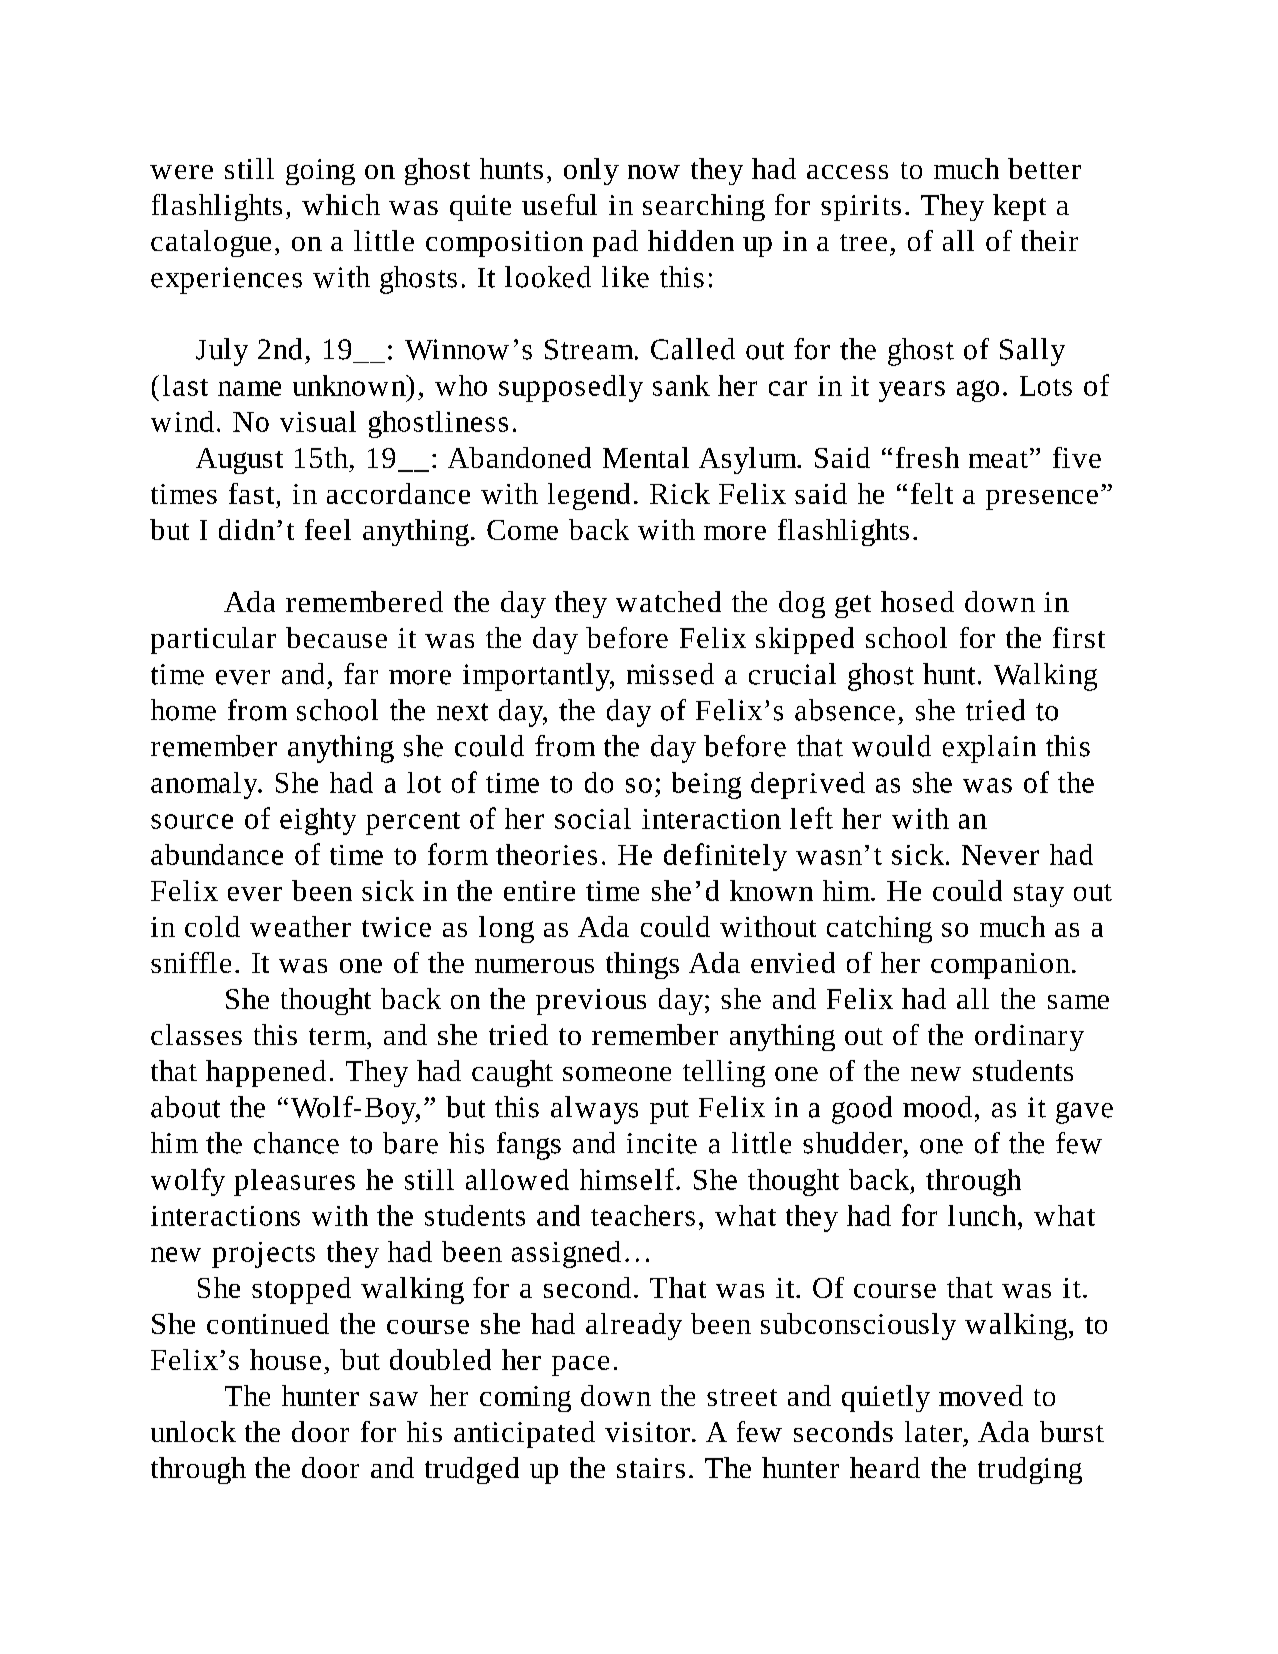 The image size is (1278, 1654). I want to click on social, so click(593, 818).
